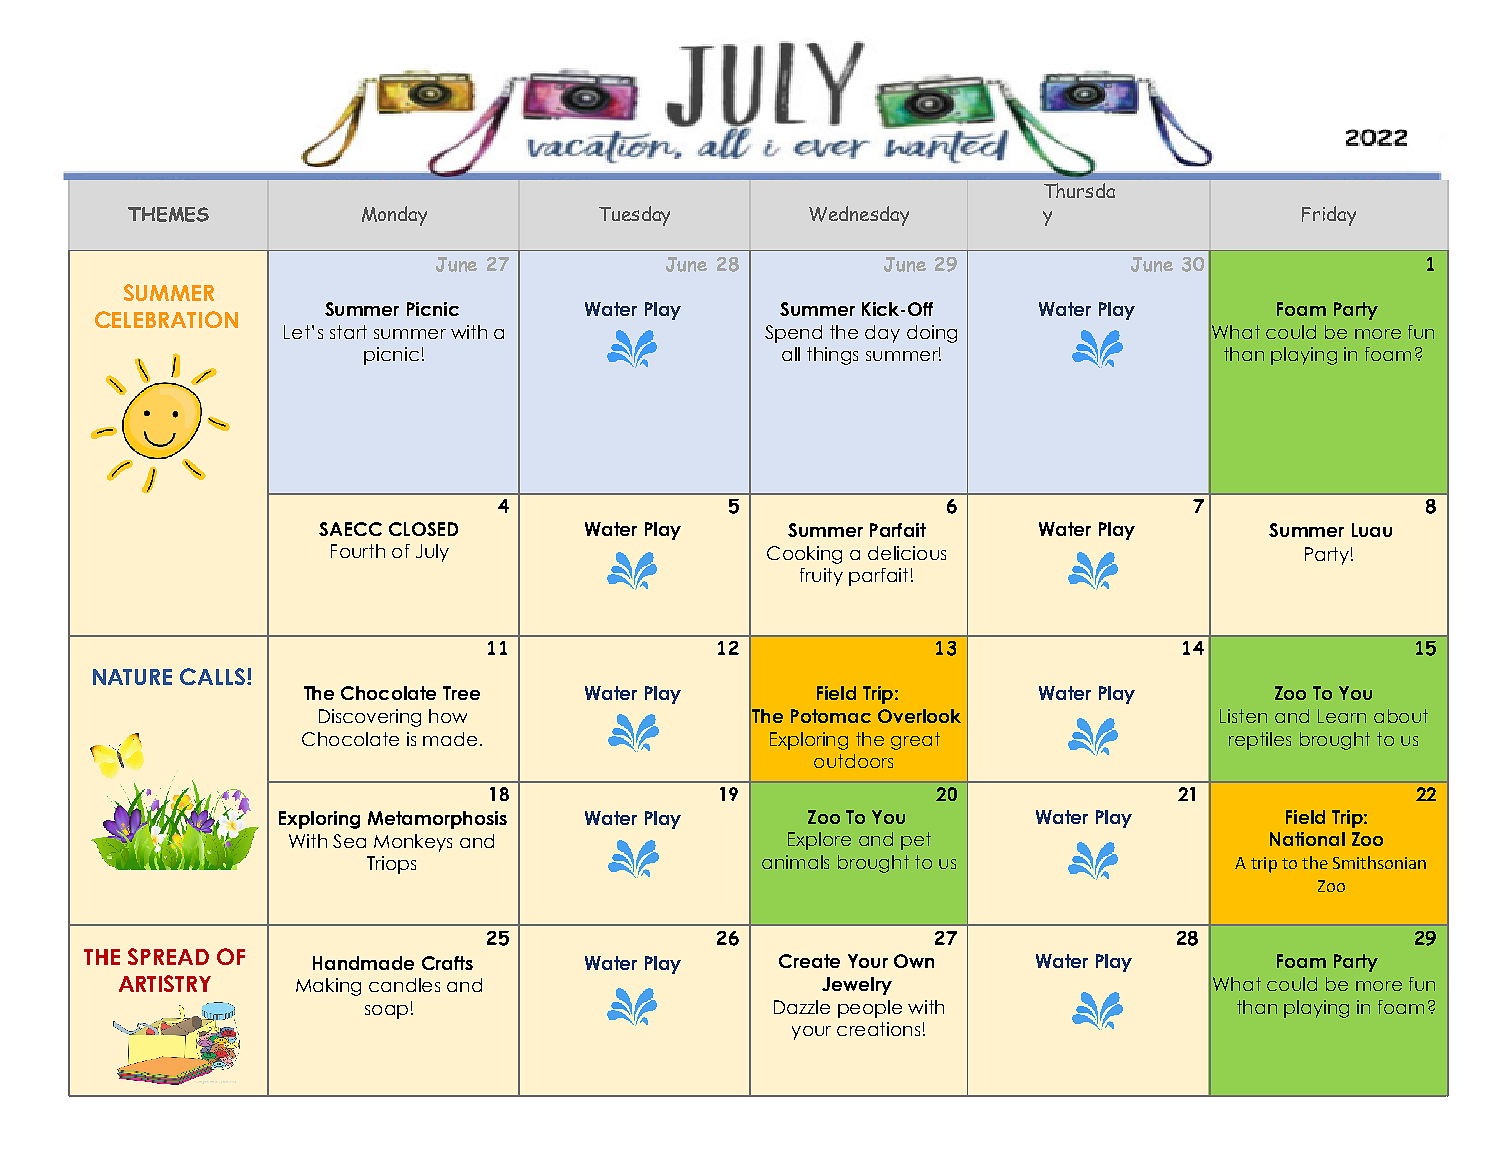  What do you see at coordinates (1260, 741) in the screenshot?
I see `reptiles` at bounding box center [1260, 741].
